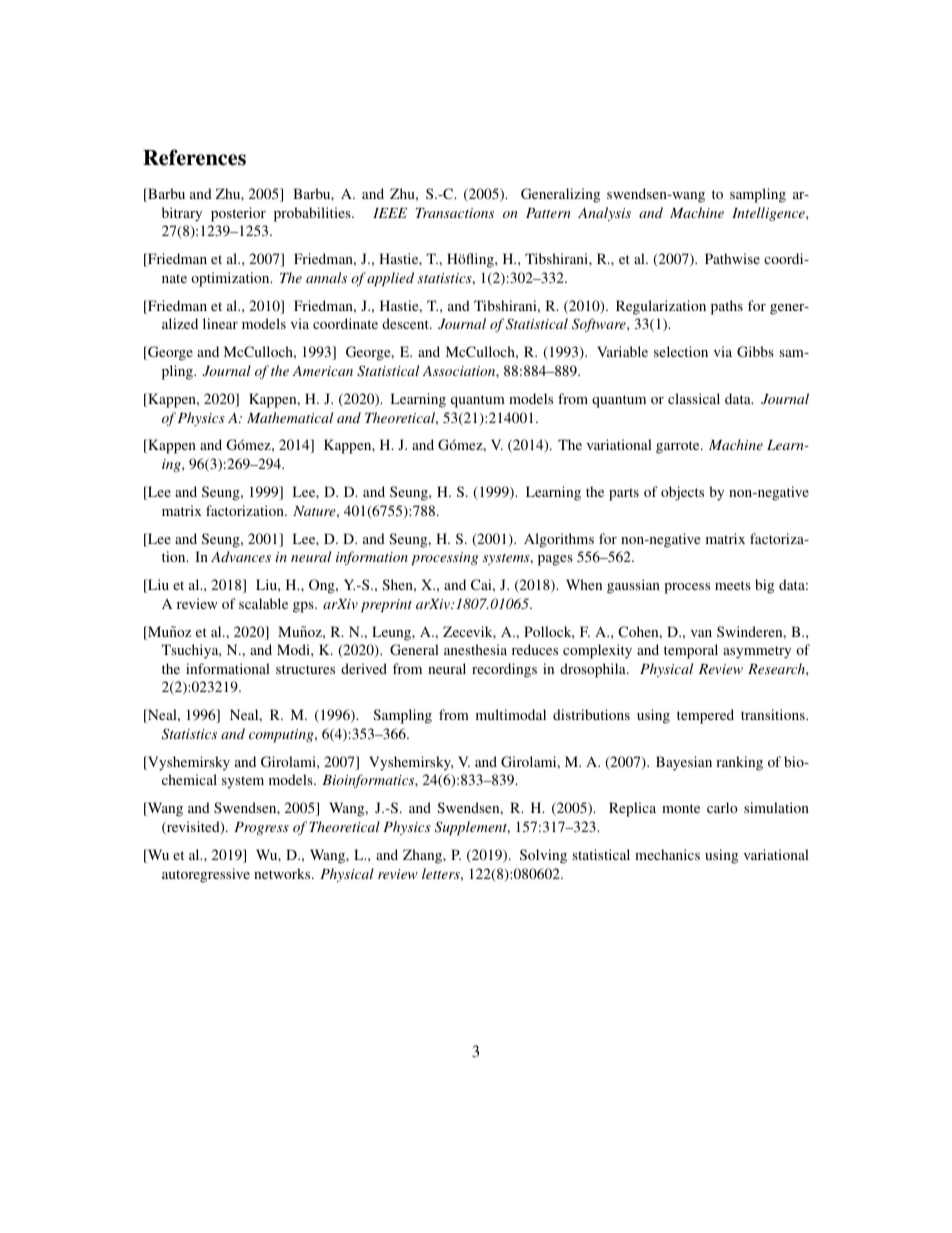  I want to click on mechanics, so click(667, 854).
